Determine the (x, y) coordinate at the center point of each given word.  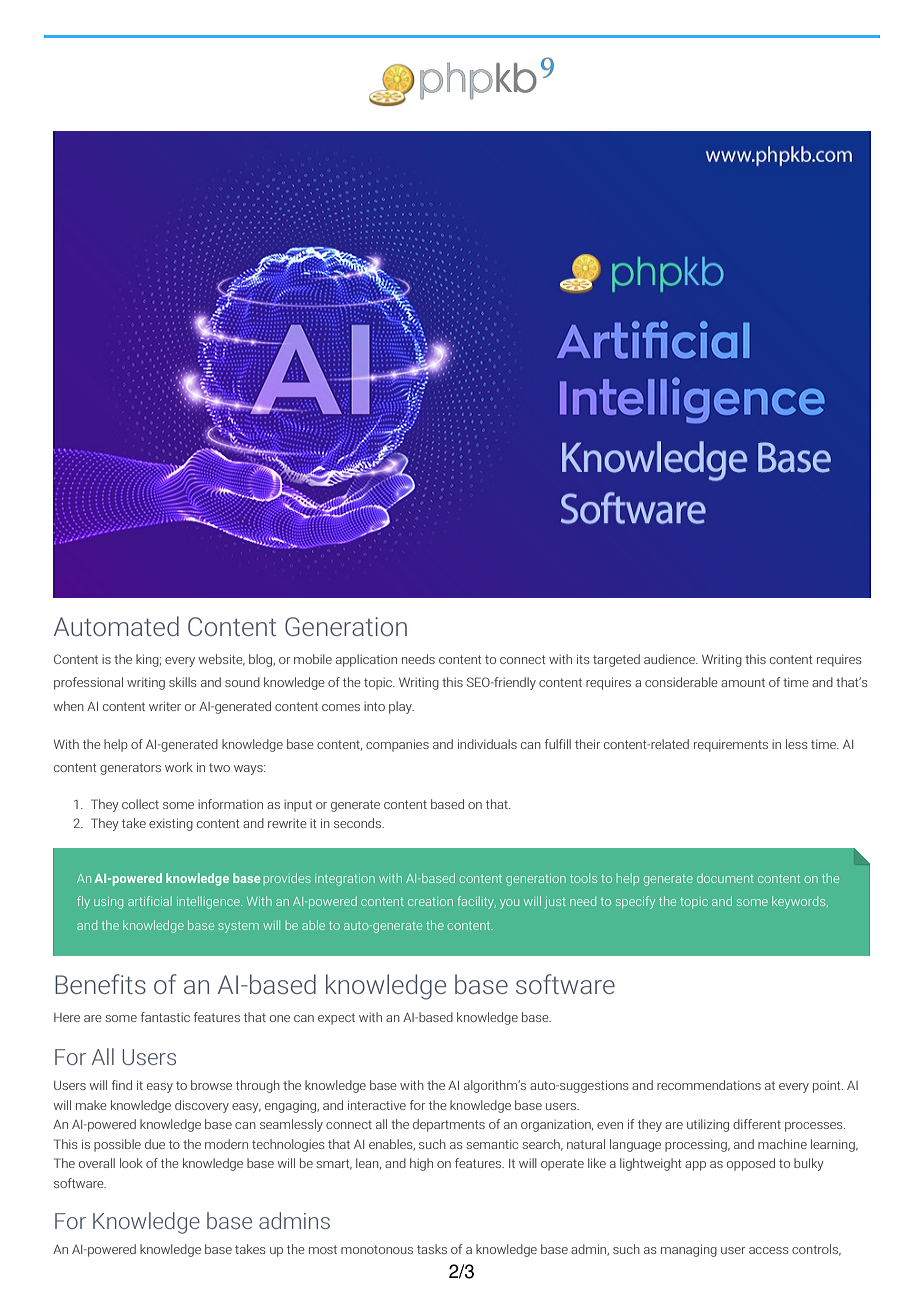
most (323, 1249)
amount (743, 682)
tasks (432, 1249)
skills (183, 682)
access (769, 1250)
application (366, 660)
